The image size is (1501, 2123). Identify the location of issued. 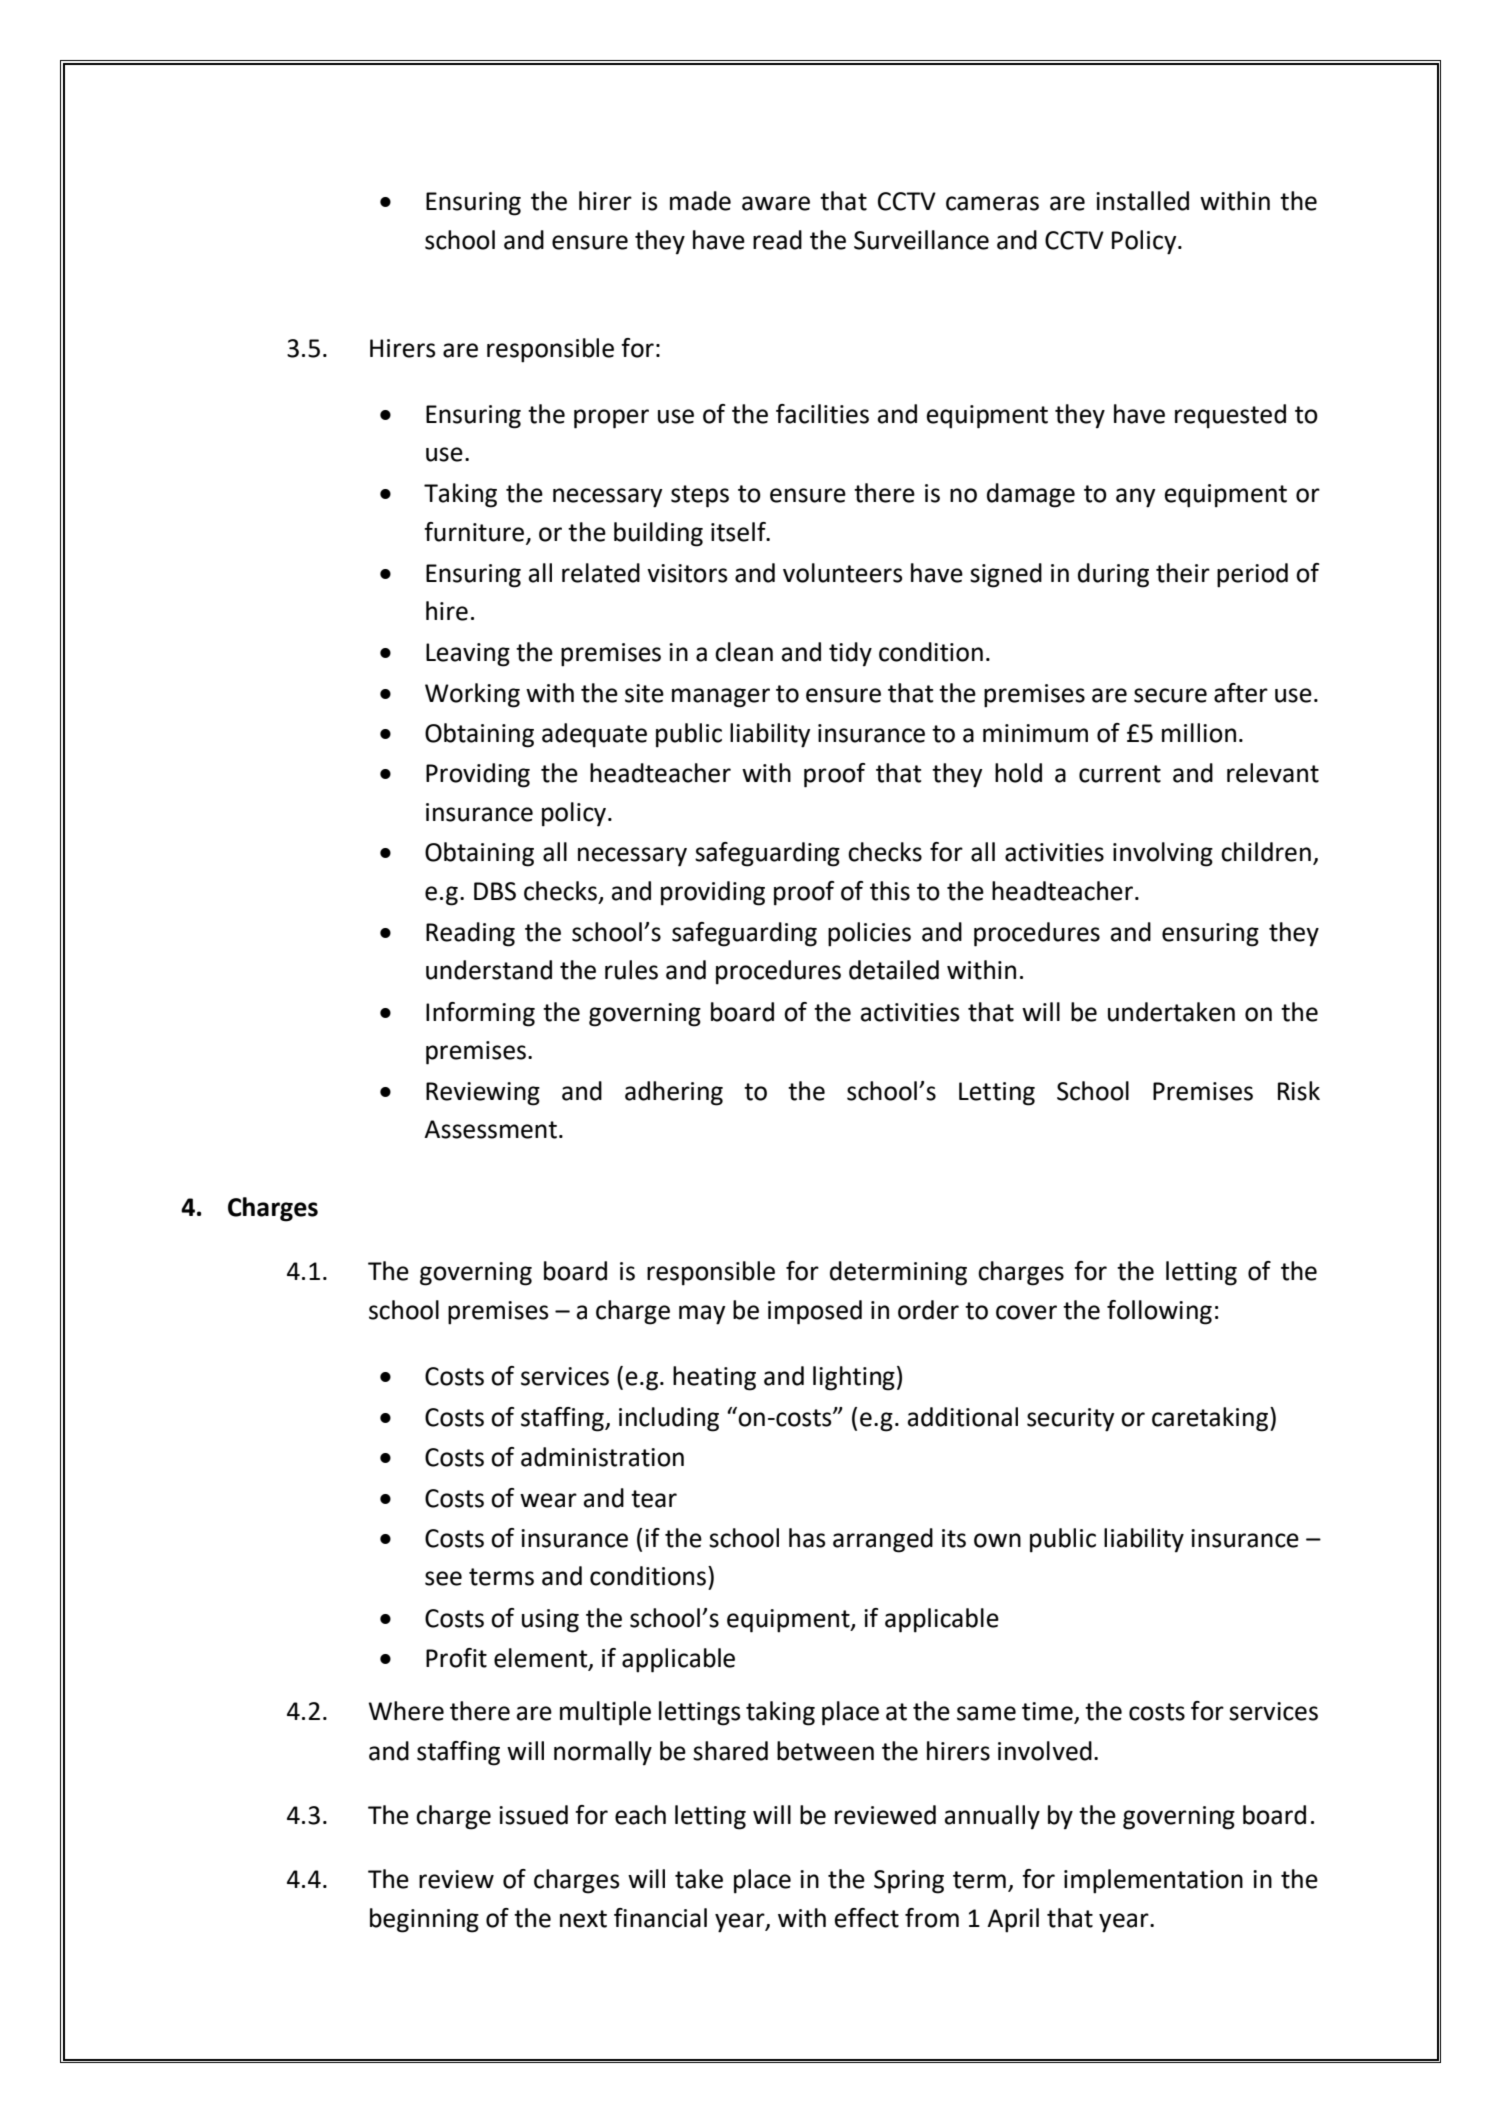
(533, 1815).
